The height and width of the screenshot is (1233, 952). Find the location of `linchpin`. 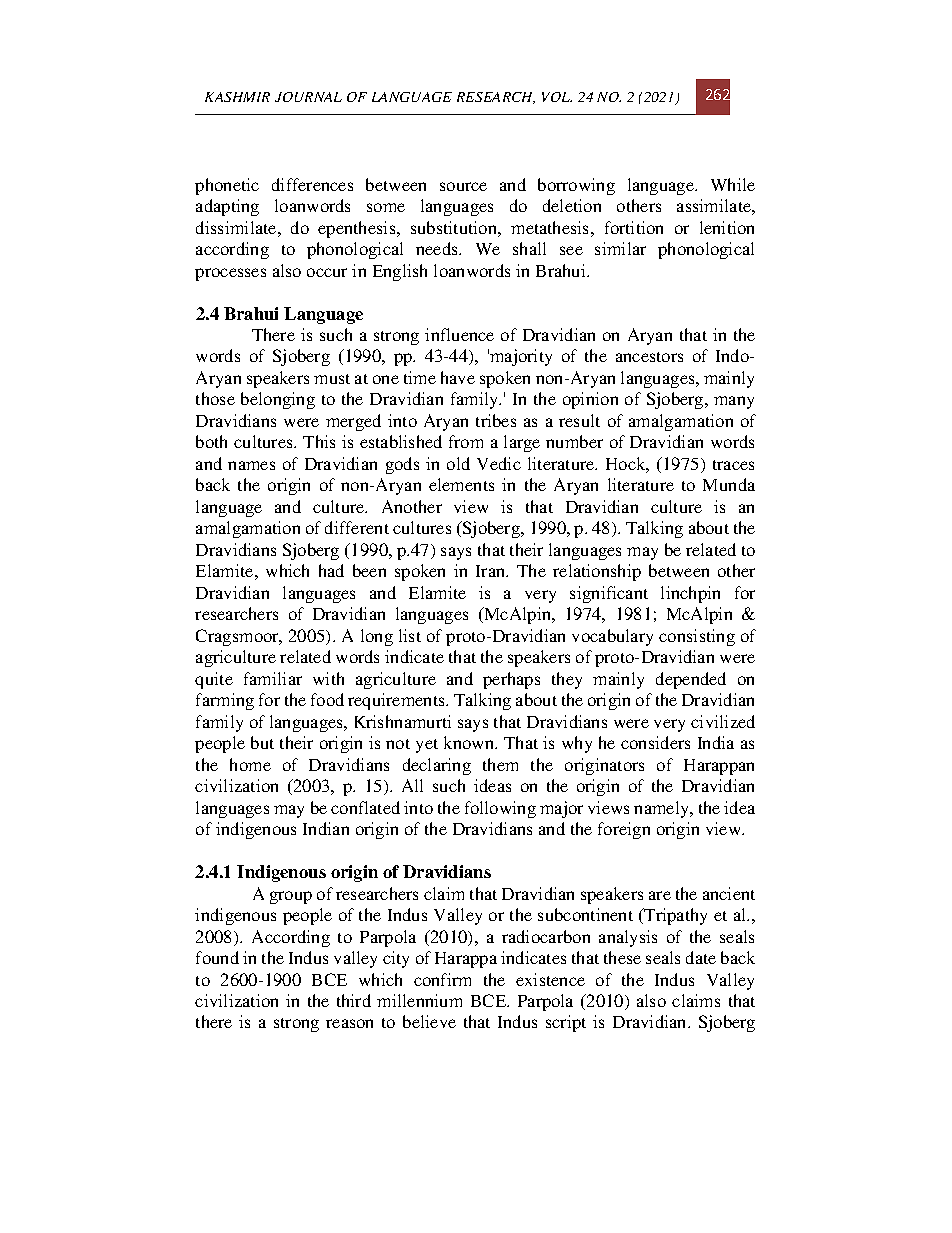

linchpin is located at coordinates (690, 594).
